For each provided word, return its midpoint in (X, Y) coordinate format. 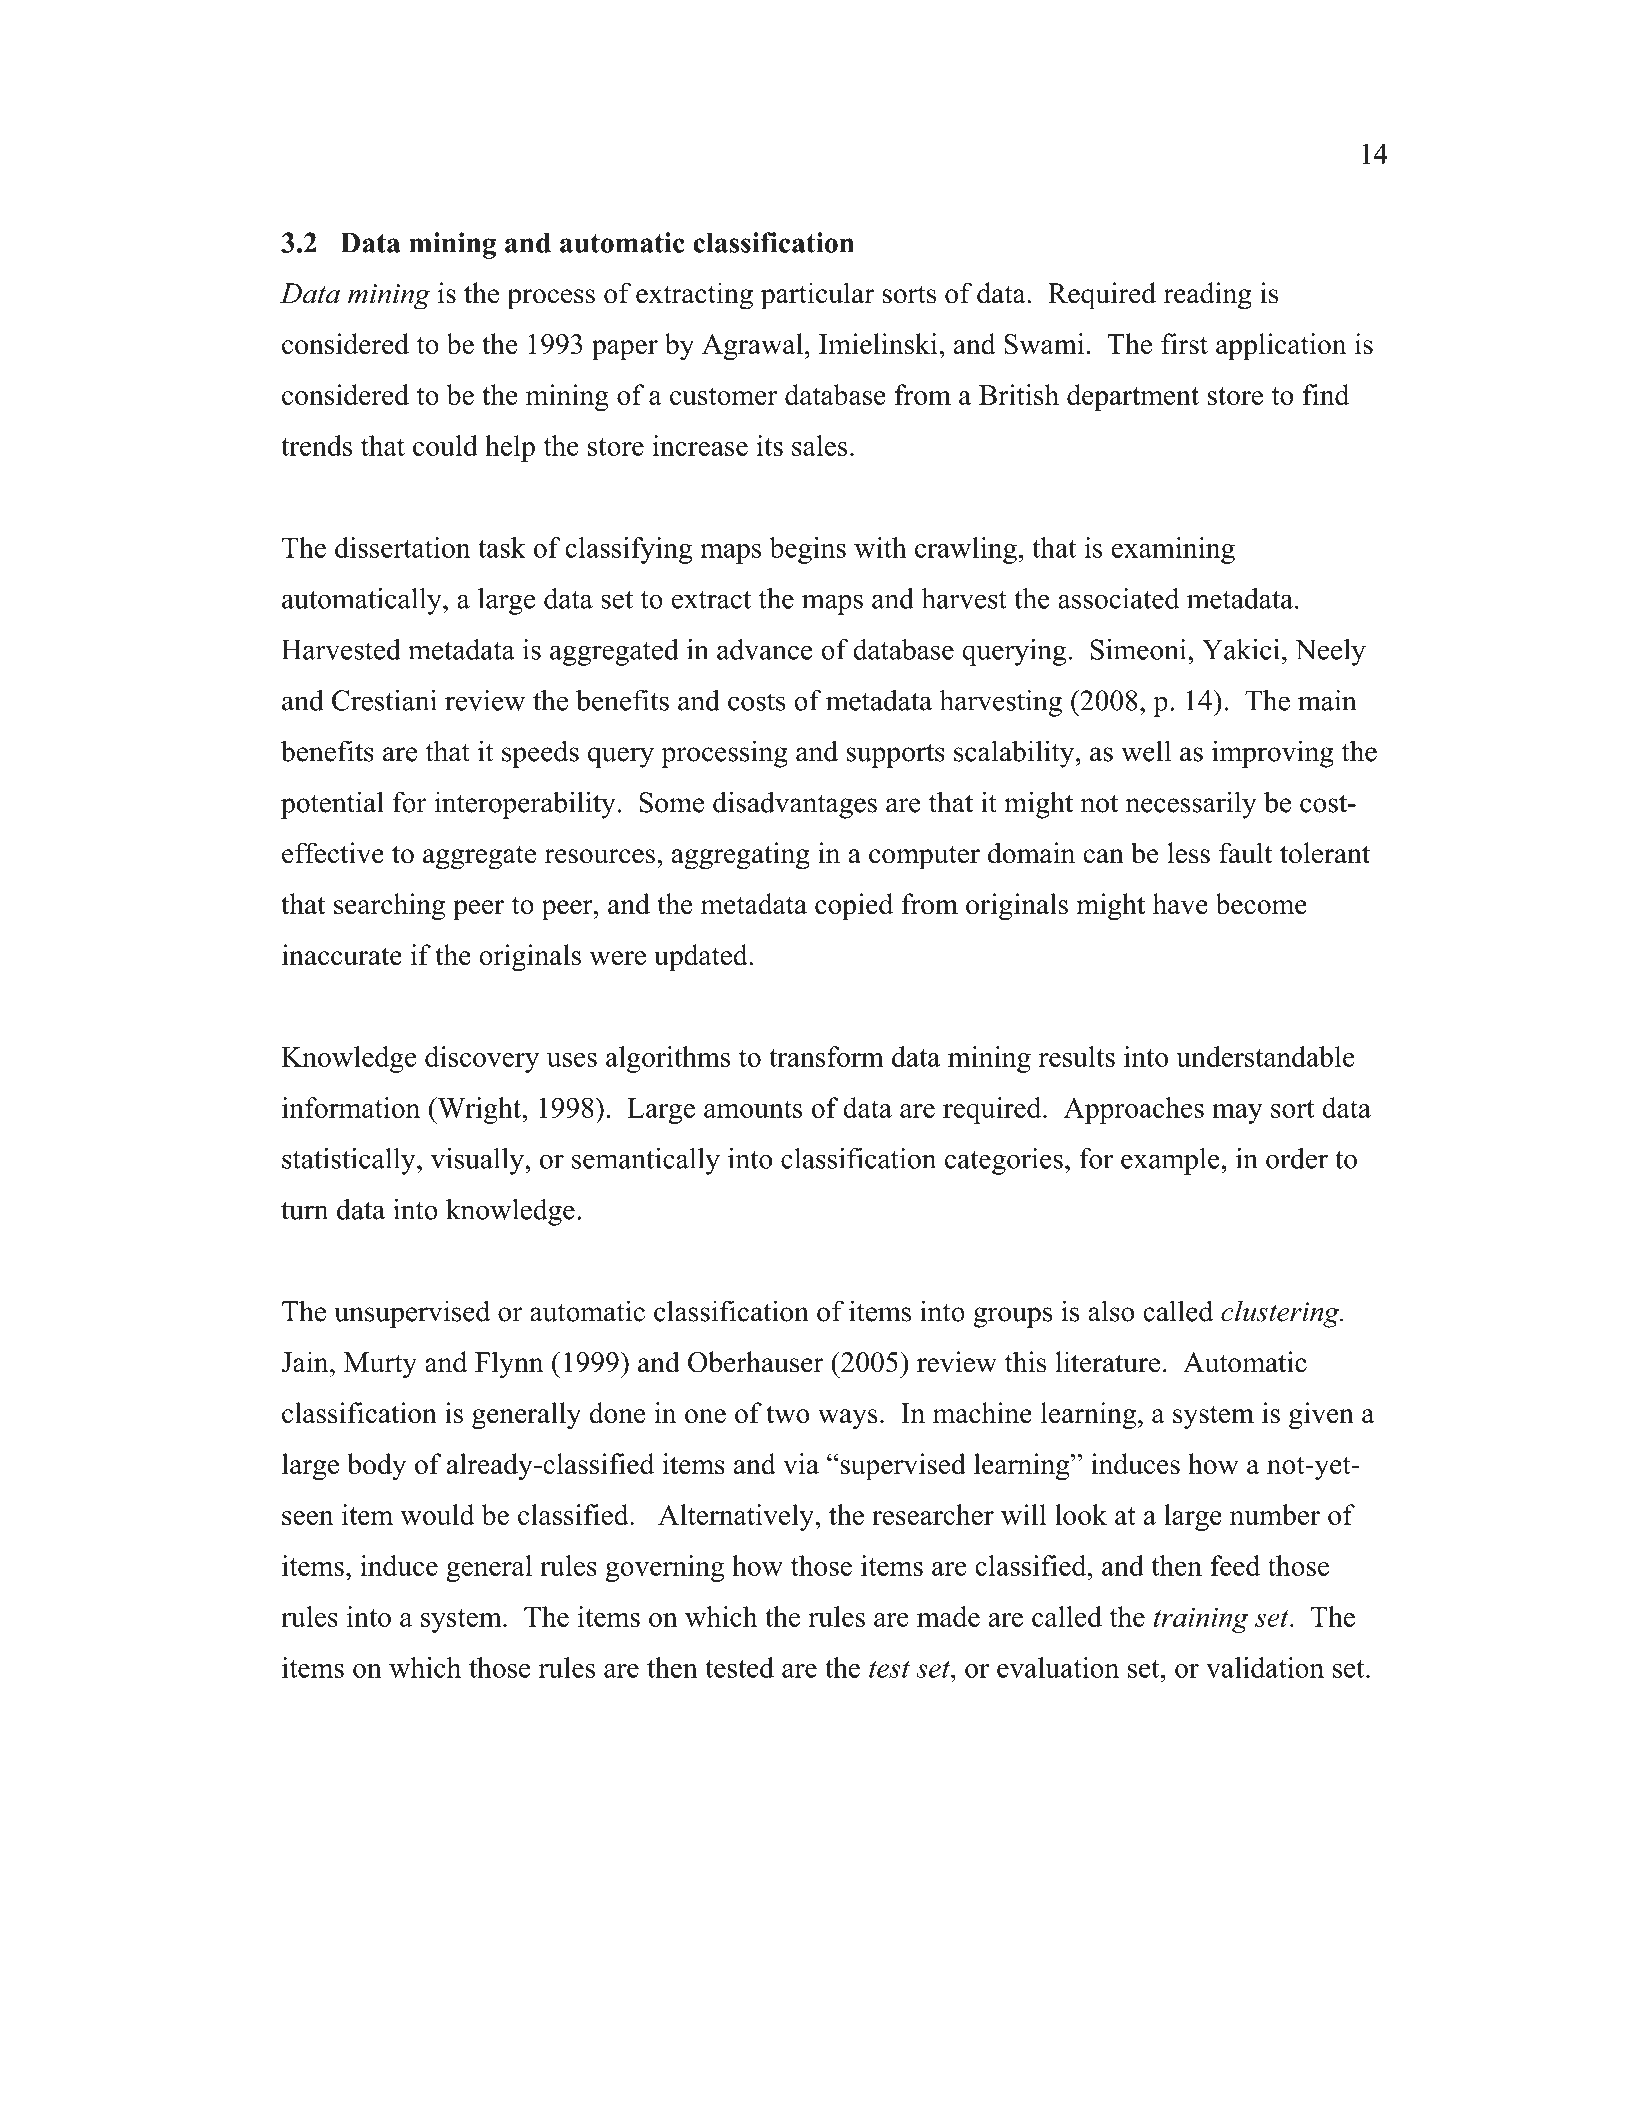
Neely (1330, 652)
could (445, 445)
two (788, 1414)
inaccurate (342, 955)
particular (817, 296)
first (1184, 344)
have (1180, 904)
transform (826, 1056)
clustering (1281, 1314)
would (438, 1514)
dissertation (402, 547)
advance (765, 649)
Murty (380, 1365)
